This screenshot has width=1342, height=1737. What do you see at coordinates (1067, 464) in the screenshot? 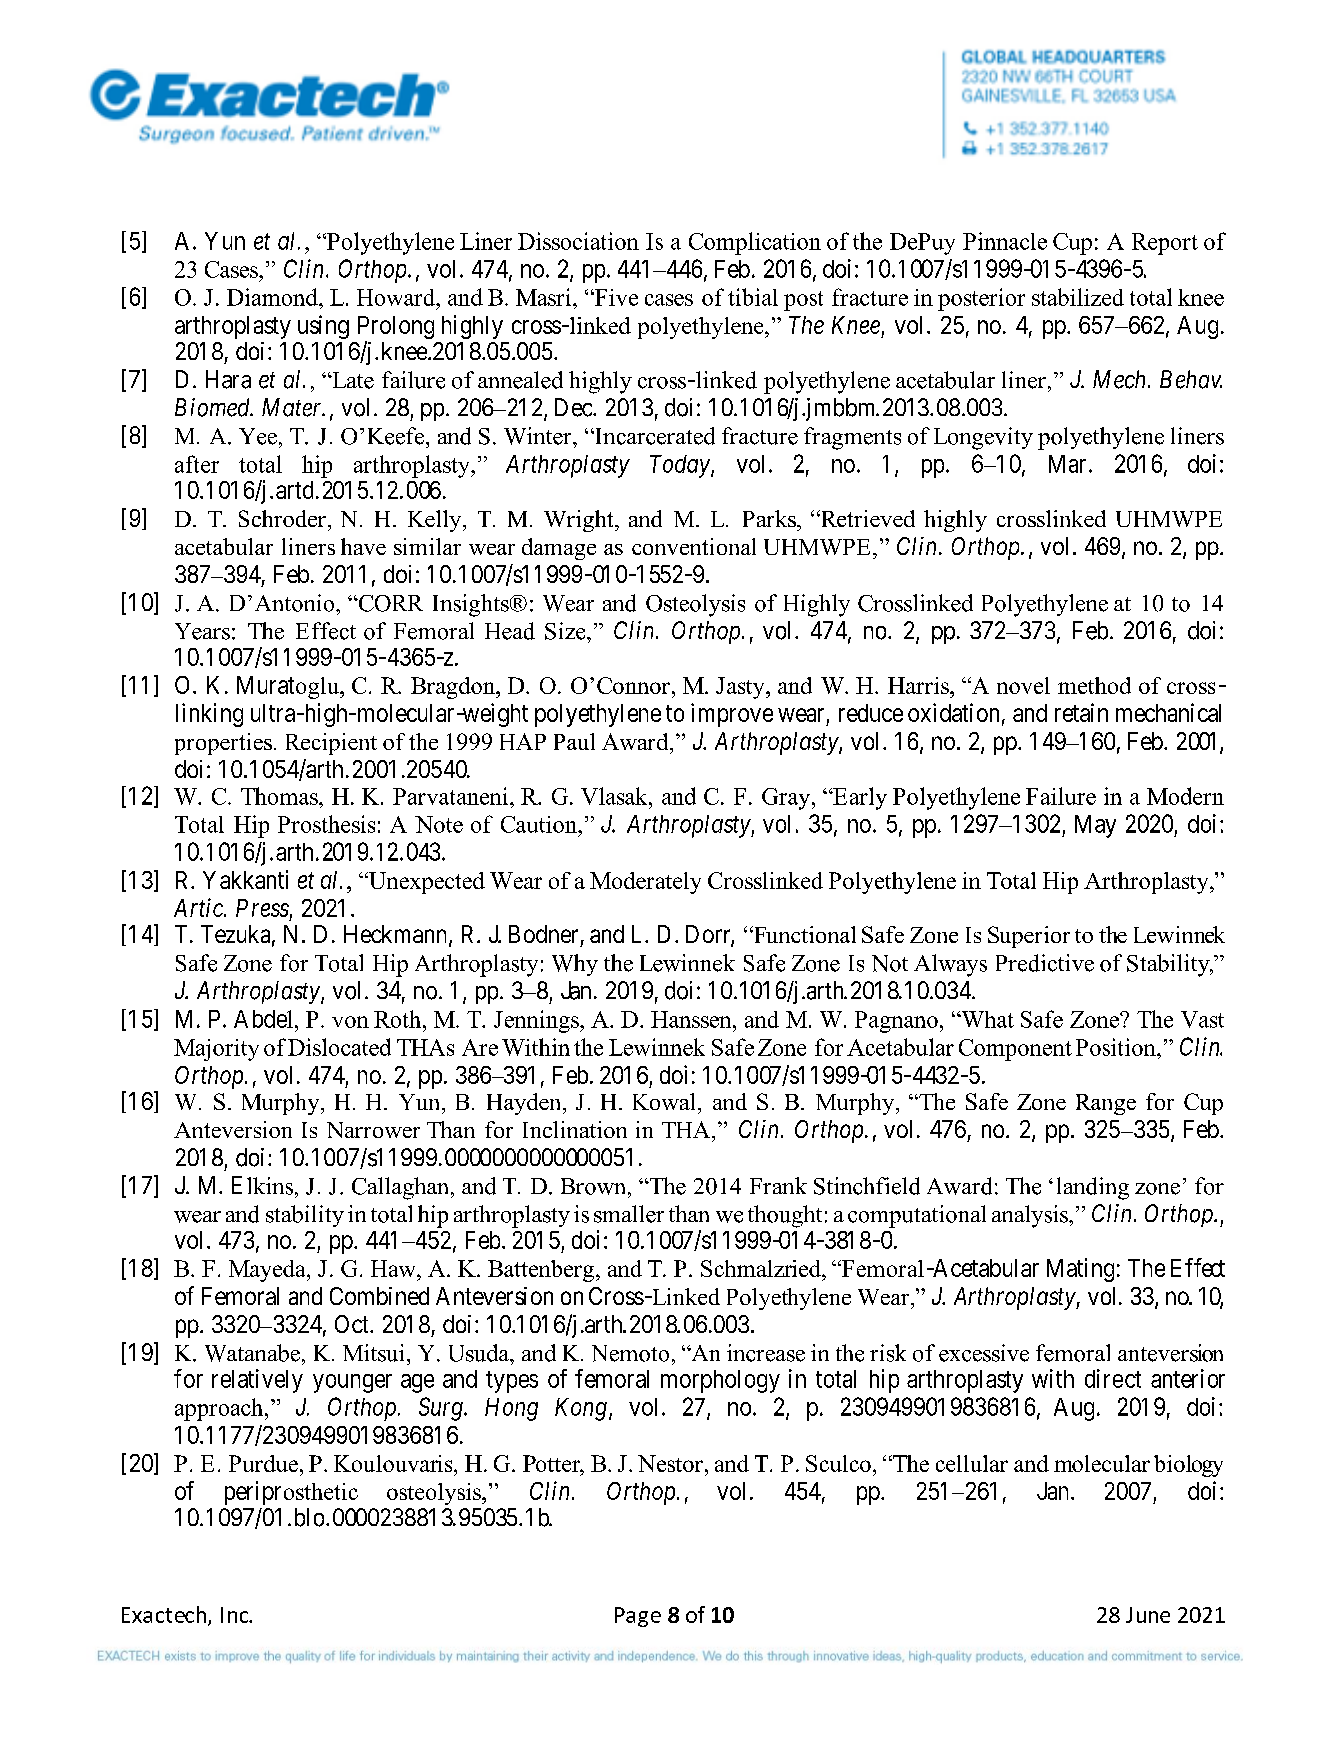
I see `Mar` at bounding box center [1067, 464].
